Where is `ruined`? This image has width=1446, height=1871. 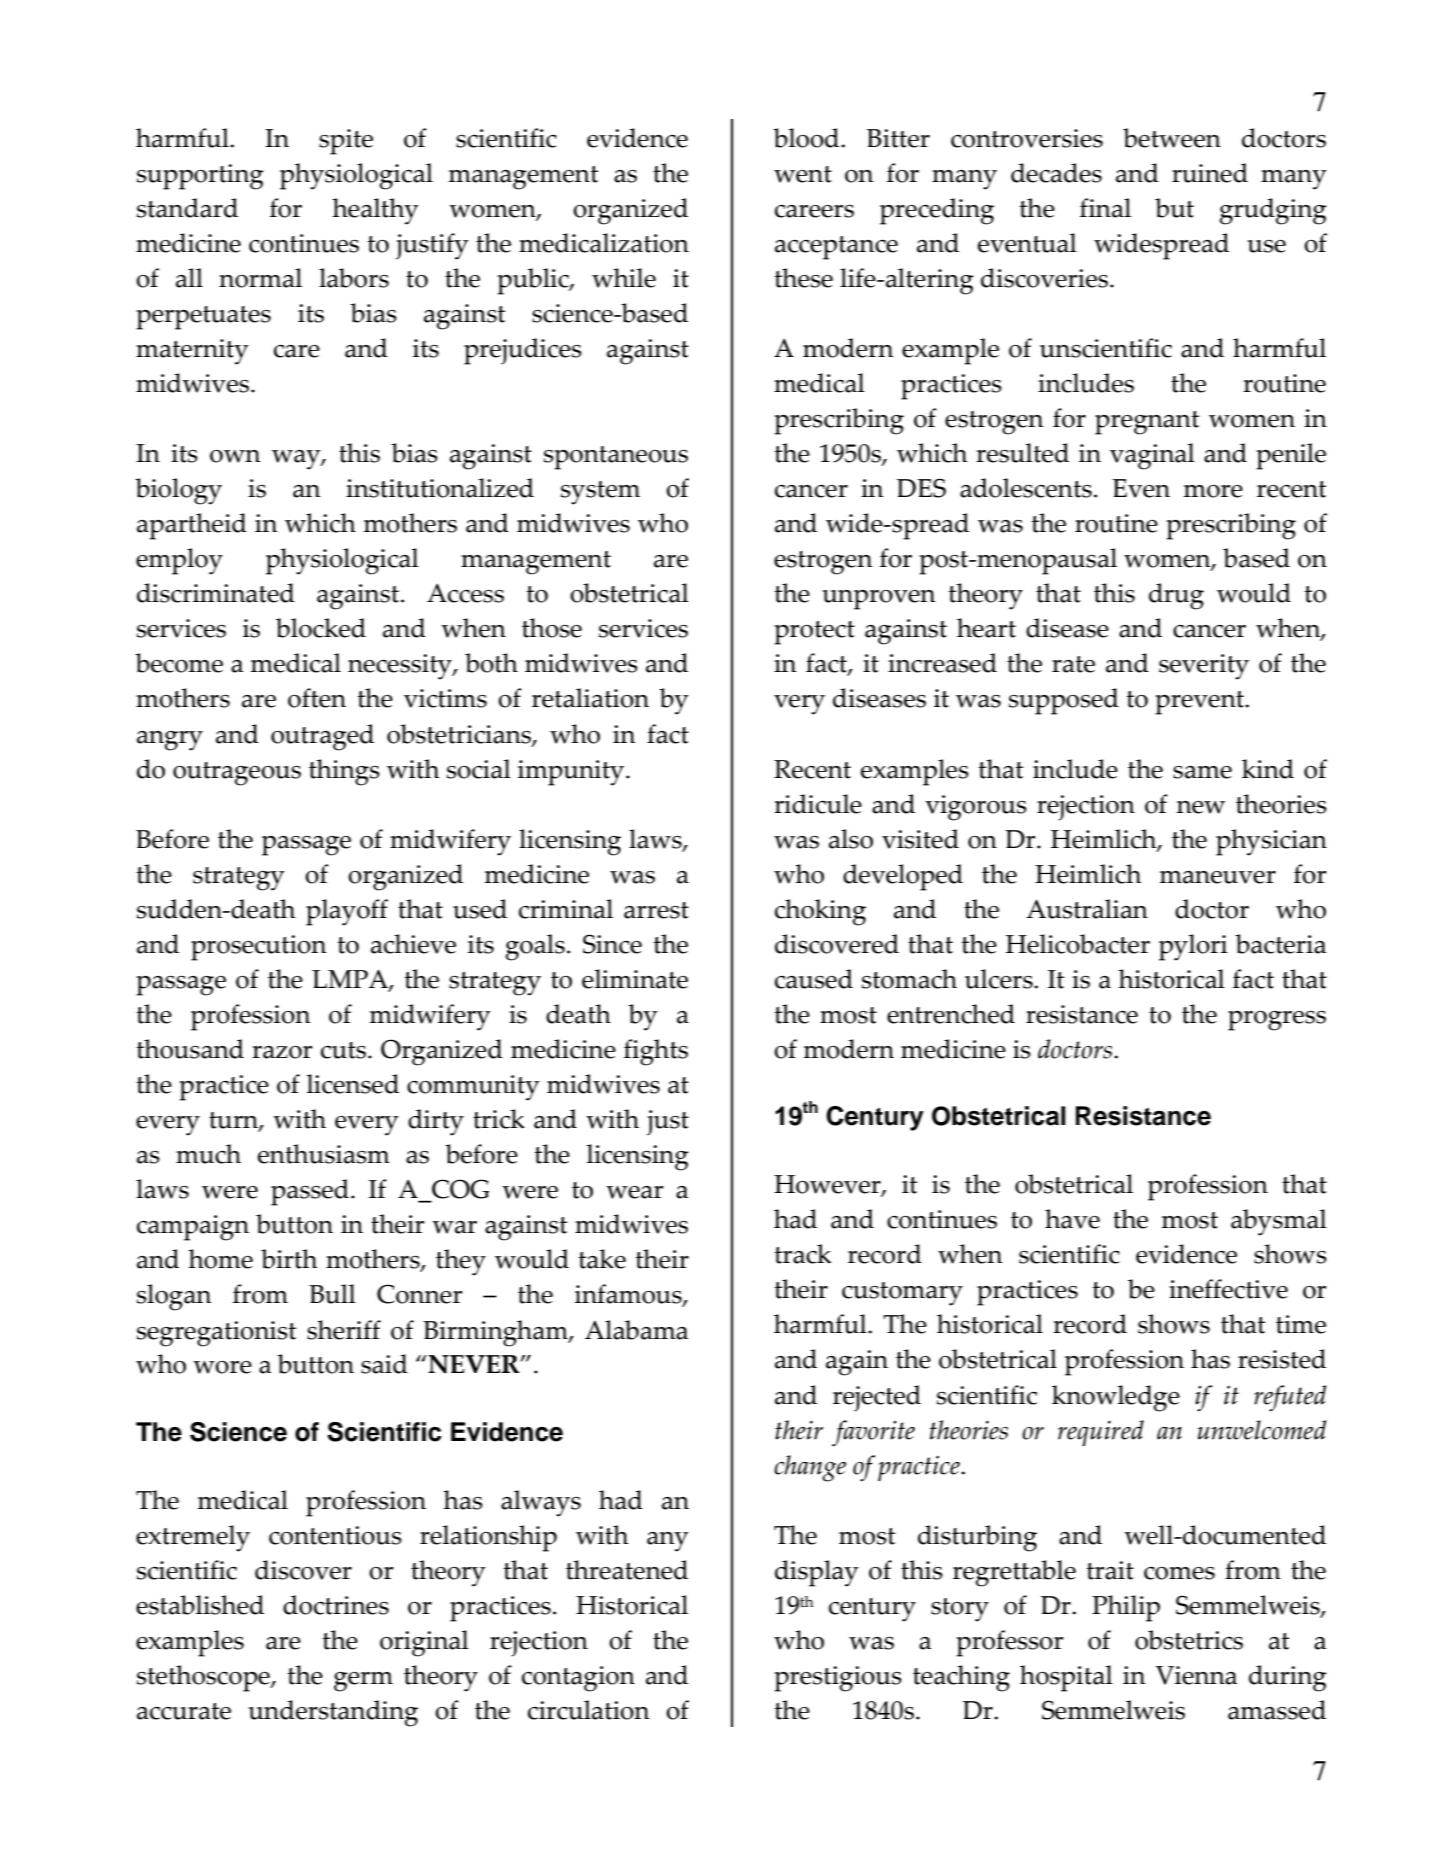 ruined is located at coordinates (1210, 173).
